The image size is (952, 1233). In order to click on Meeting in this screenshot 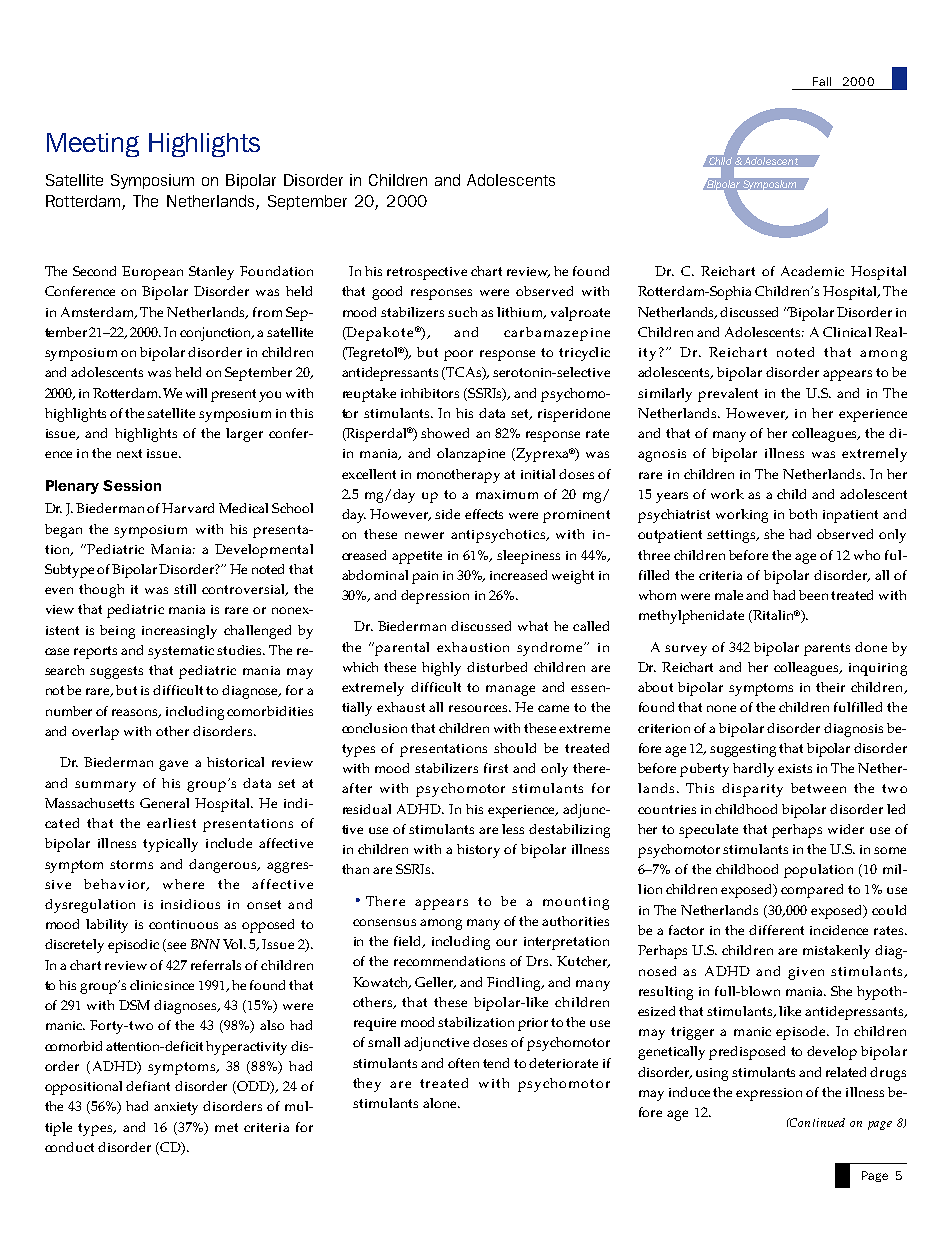, I will do `click(93, 145)`.
